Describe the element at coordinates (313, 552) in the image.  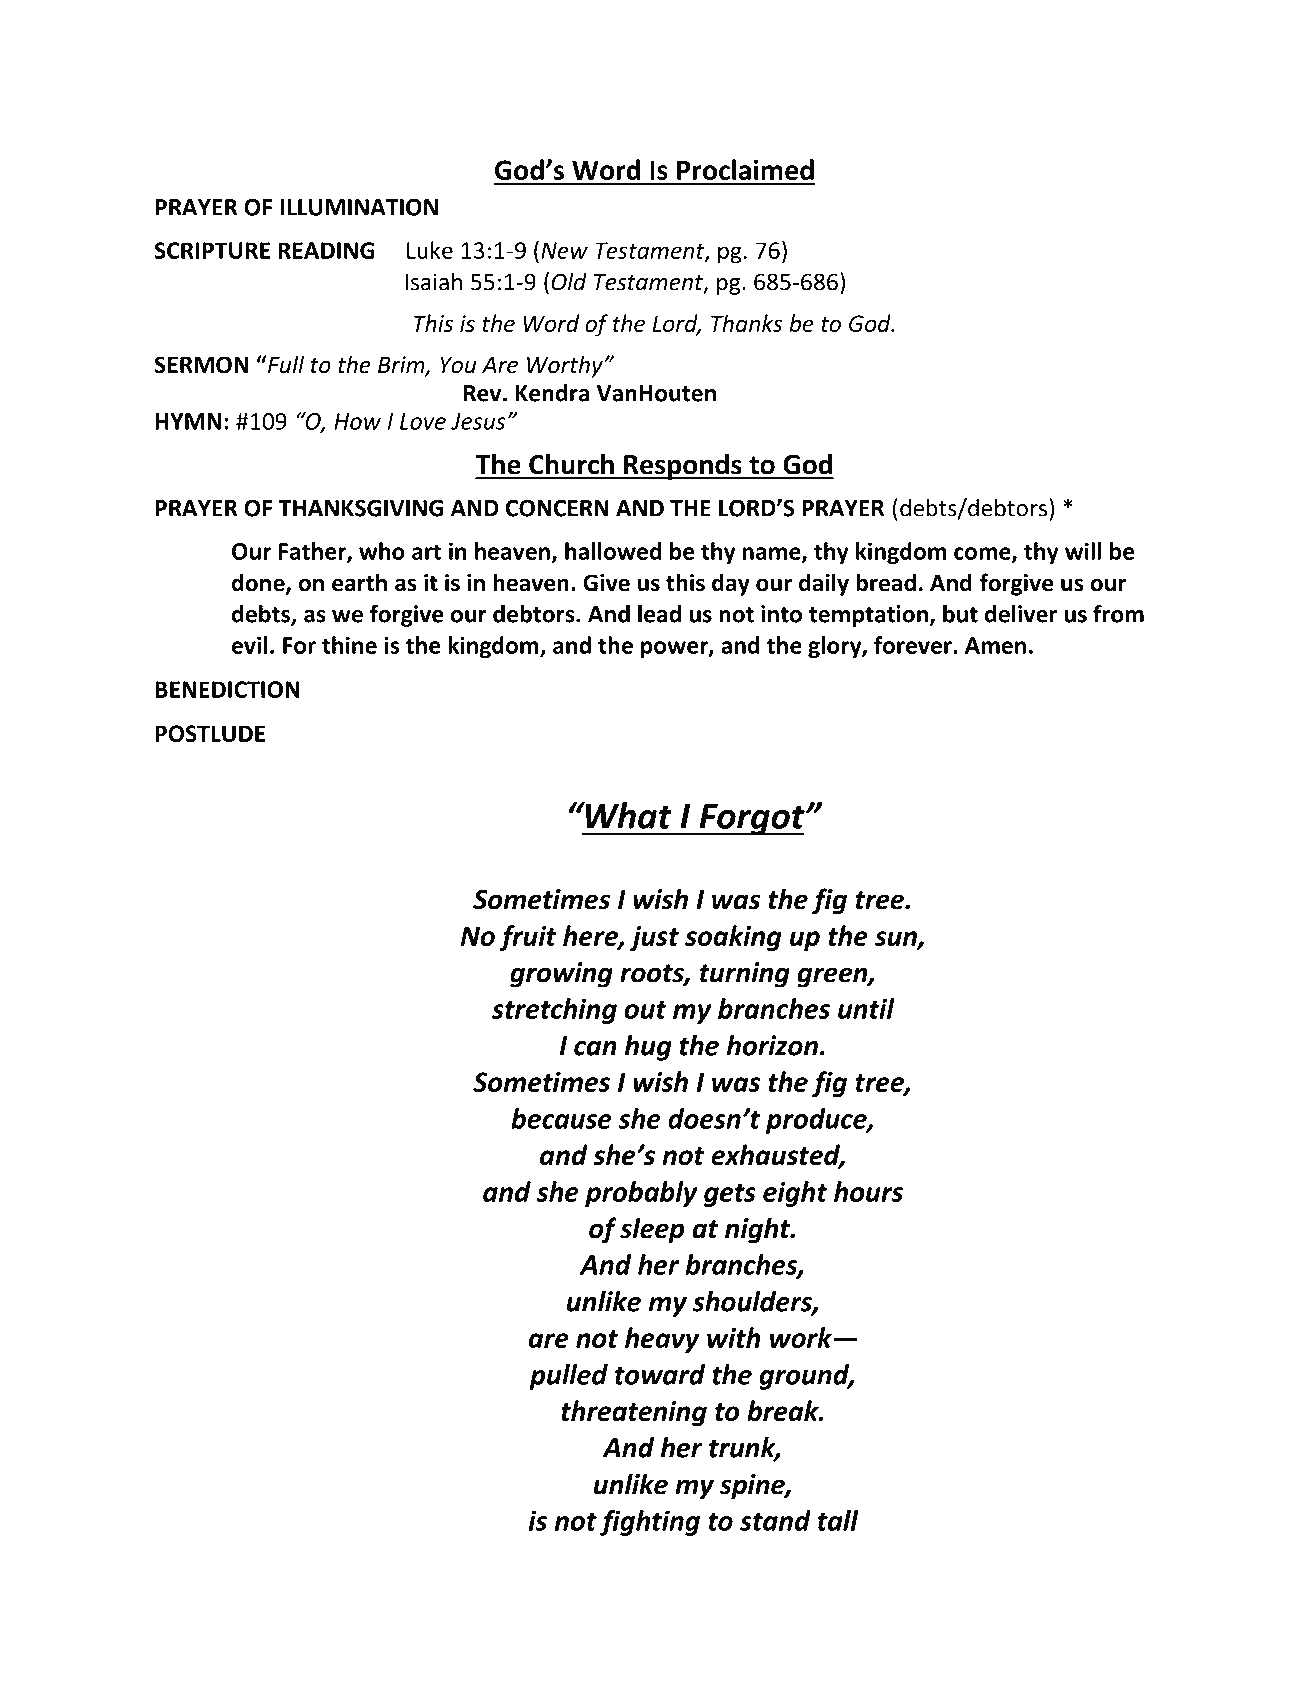
I see `Father` at that location.
